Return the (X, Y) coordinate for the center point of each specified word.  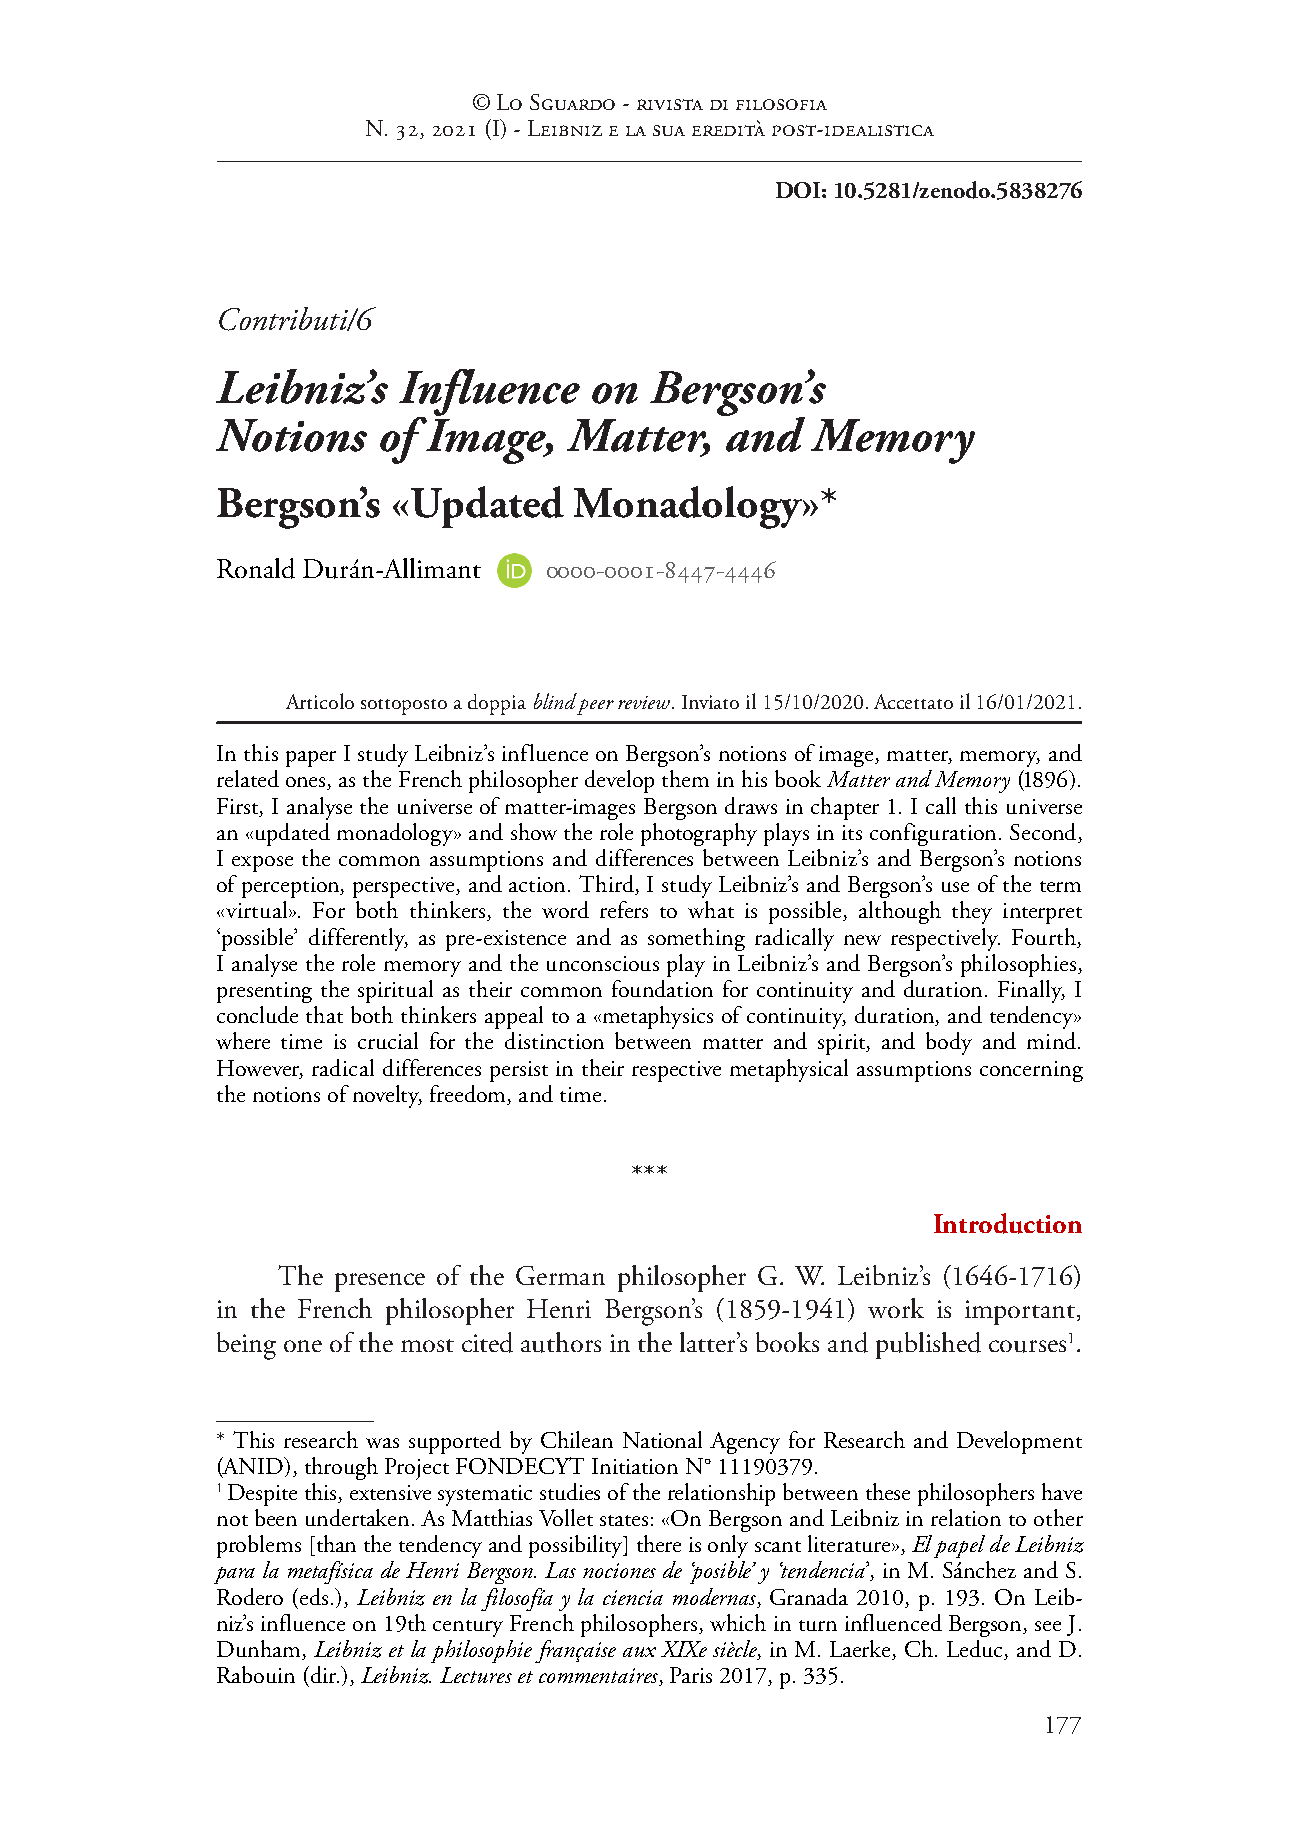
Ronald (256, 568)
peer (595, 707)
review (644, 702)
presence (380, 1282)
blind (555, 701)
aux (639, 1652)
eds (314, 1596)
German (560, 1275)
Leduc (976, 1650)
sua (669, 130)
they (972, 912)
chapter (845, 808)
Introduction (1008, 1223)
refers (624, 909)
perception (292, 887)
